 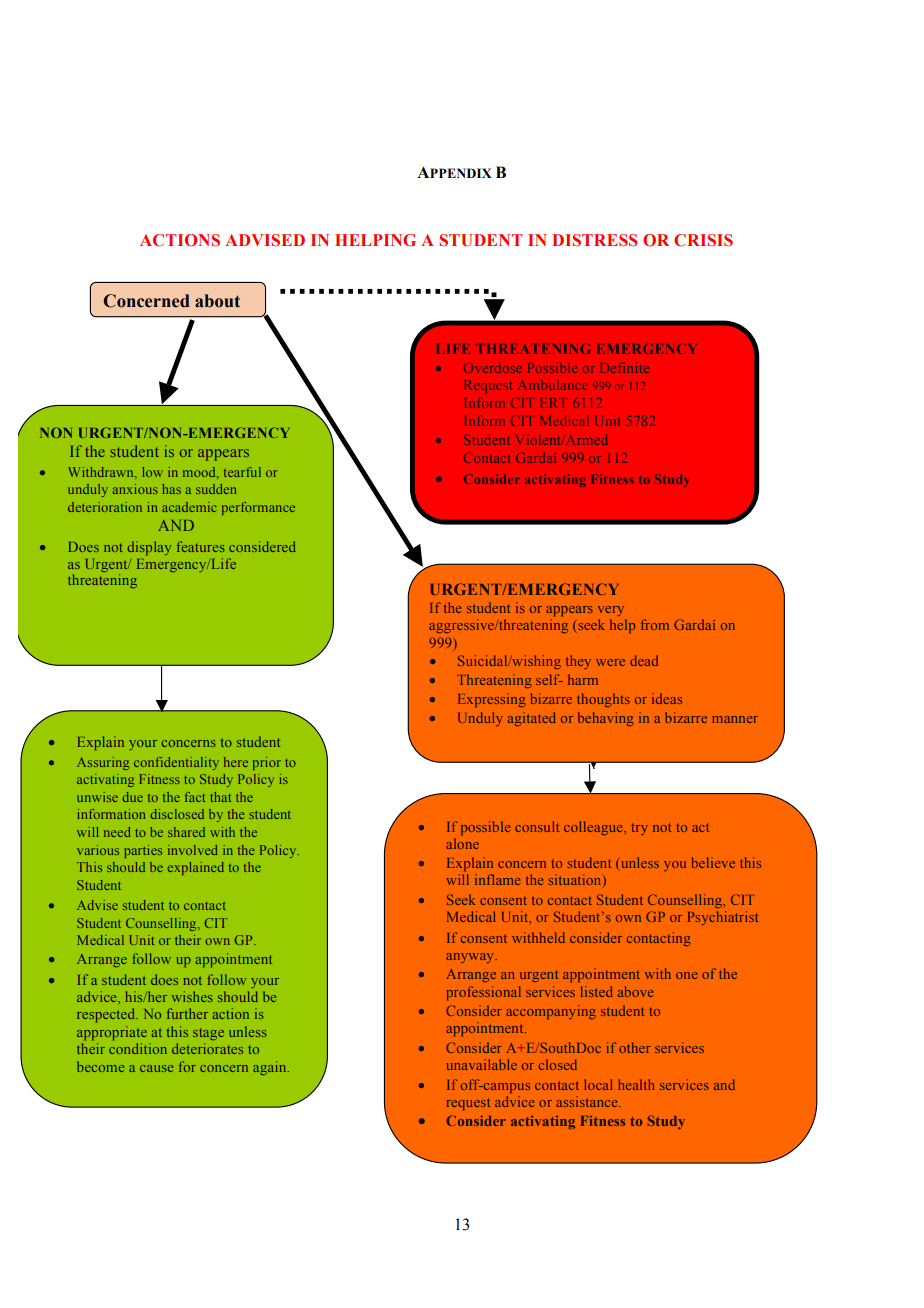 I want to click on confidentiality, so click(x=176, y=763).
